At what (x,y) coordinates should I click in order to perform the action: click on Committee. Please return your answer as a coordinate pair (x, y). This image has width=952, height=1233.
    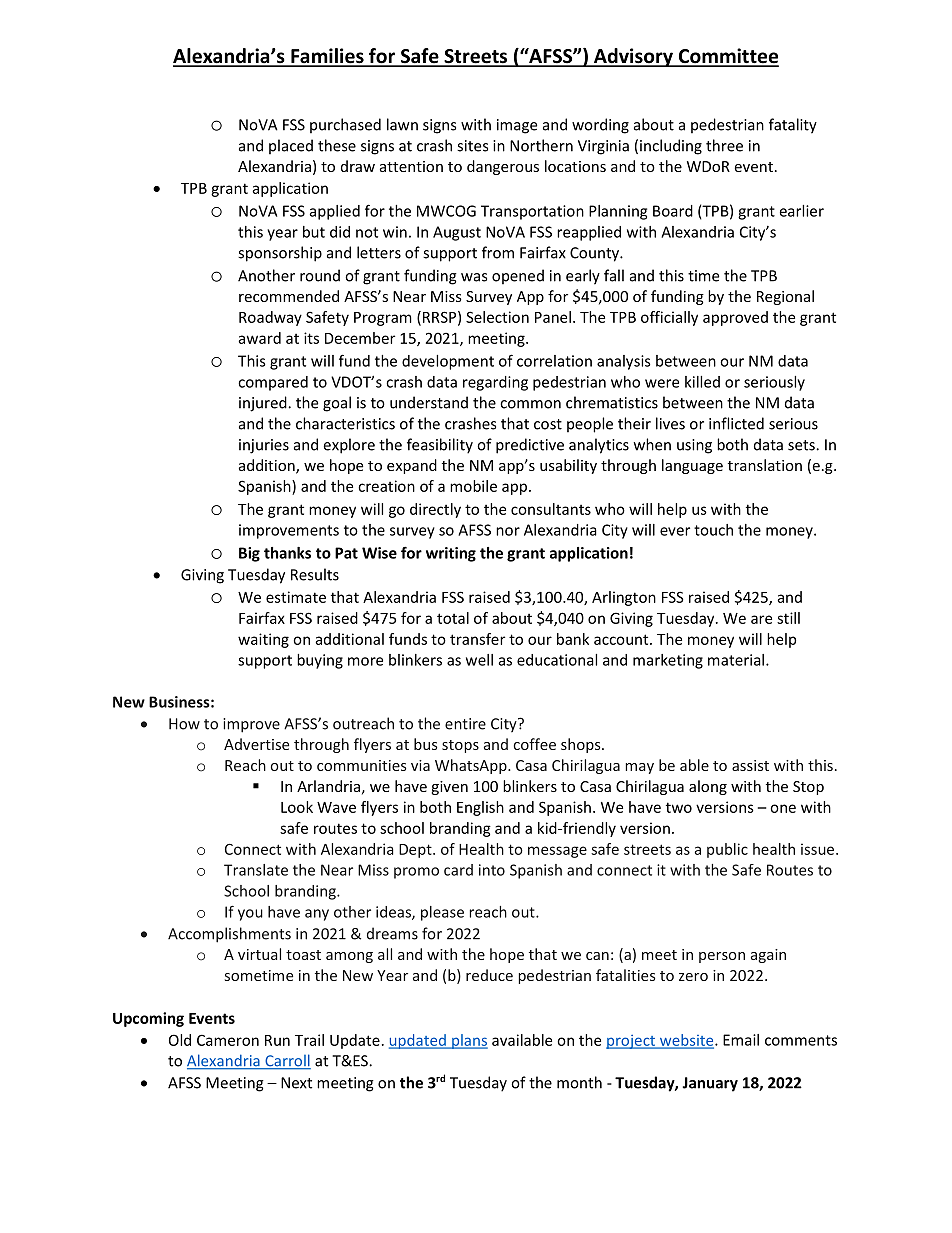
    Looking at the image, I should click on (727, 57).
